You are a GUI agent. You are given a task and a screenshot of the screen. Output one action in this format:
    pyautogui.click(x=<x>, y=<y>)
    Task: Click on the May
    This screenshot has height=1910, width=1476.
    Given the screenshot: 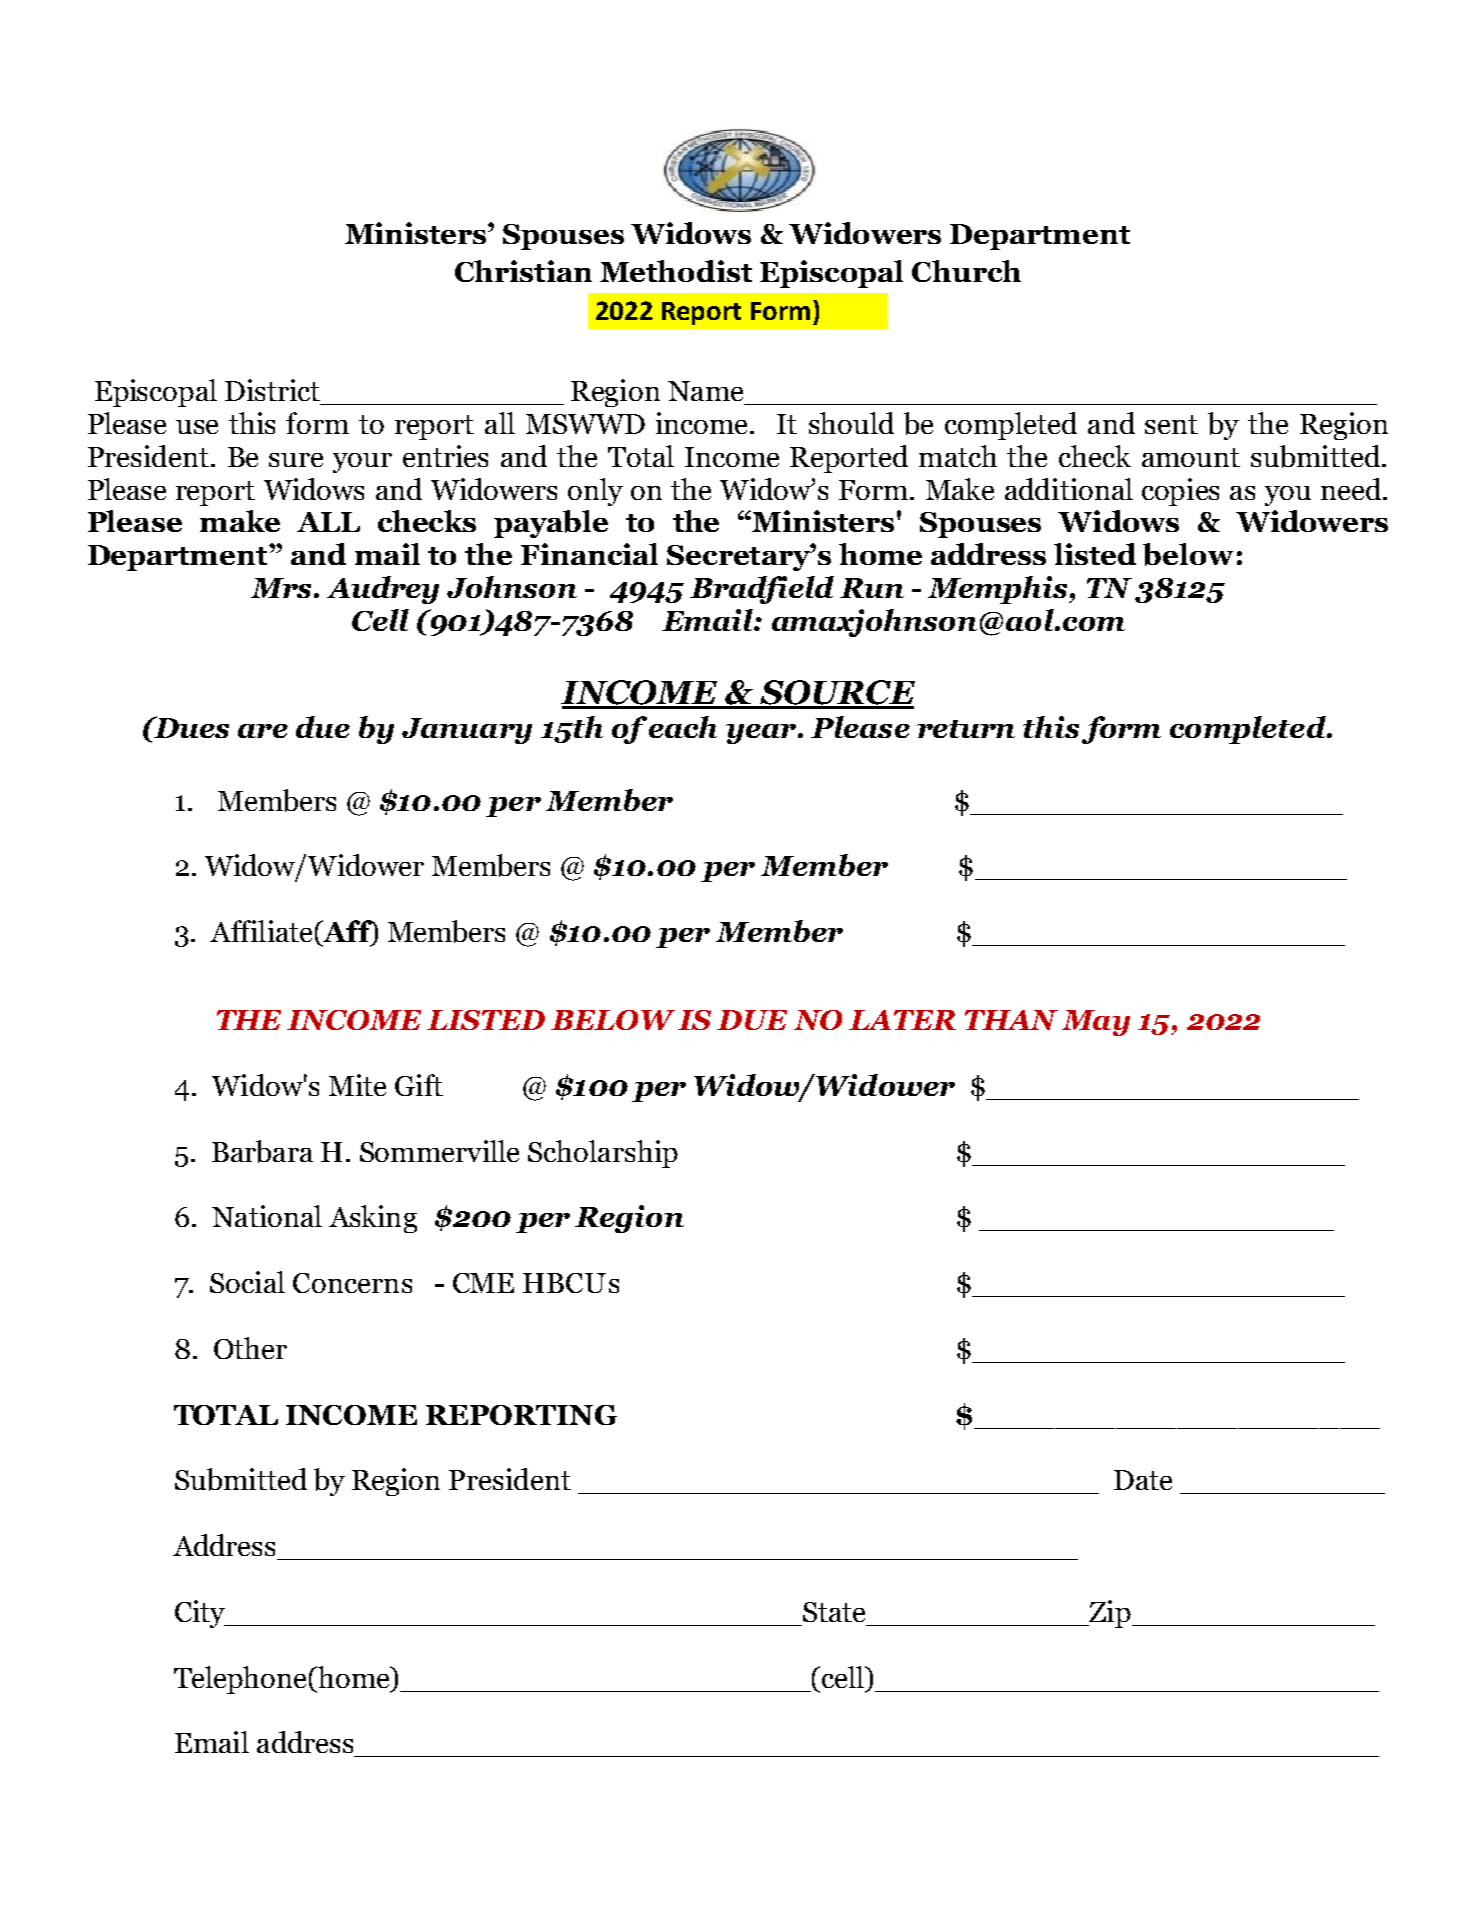 What is the action you would take?
    pyautogui.click(x=1096, y=1023)
